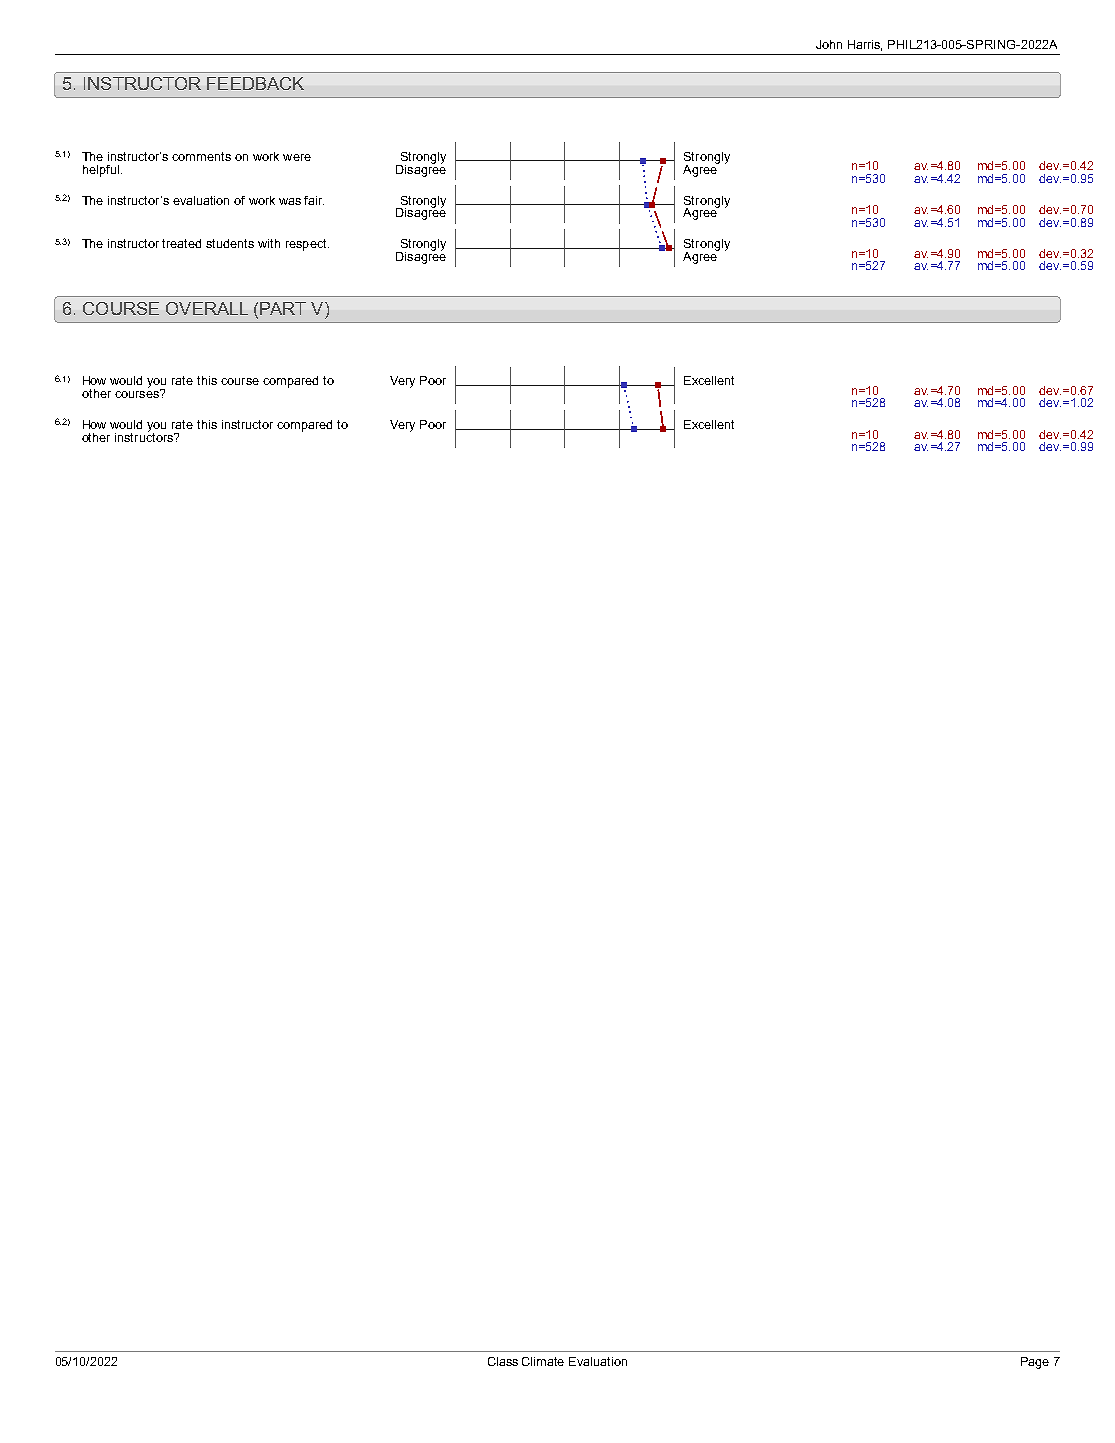 Image resolution: width=1115 pixels, height=1443 pixels. What do you see at coordinates (181, 243) in the screenshot?
I see `treated` at bounding box center [181, 243].
